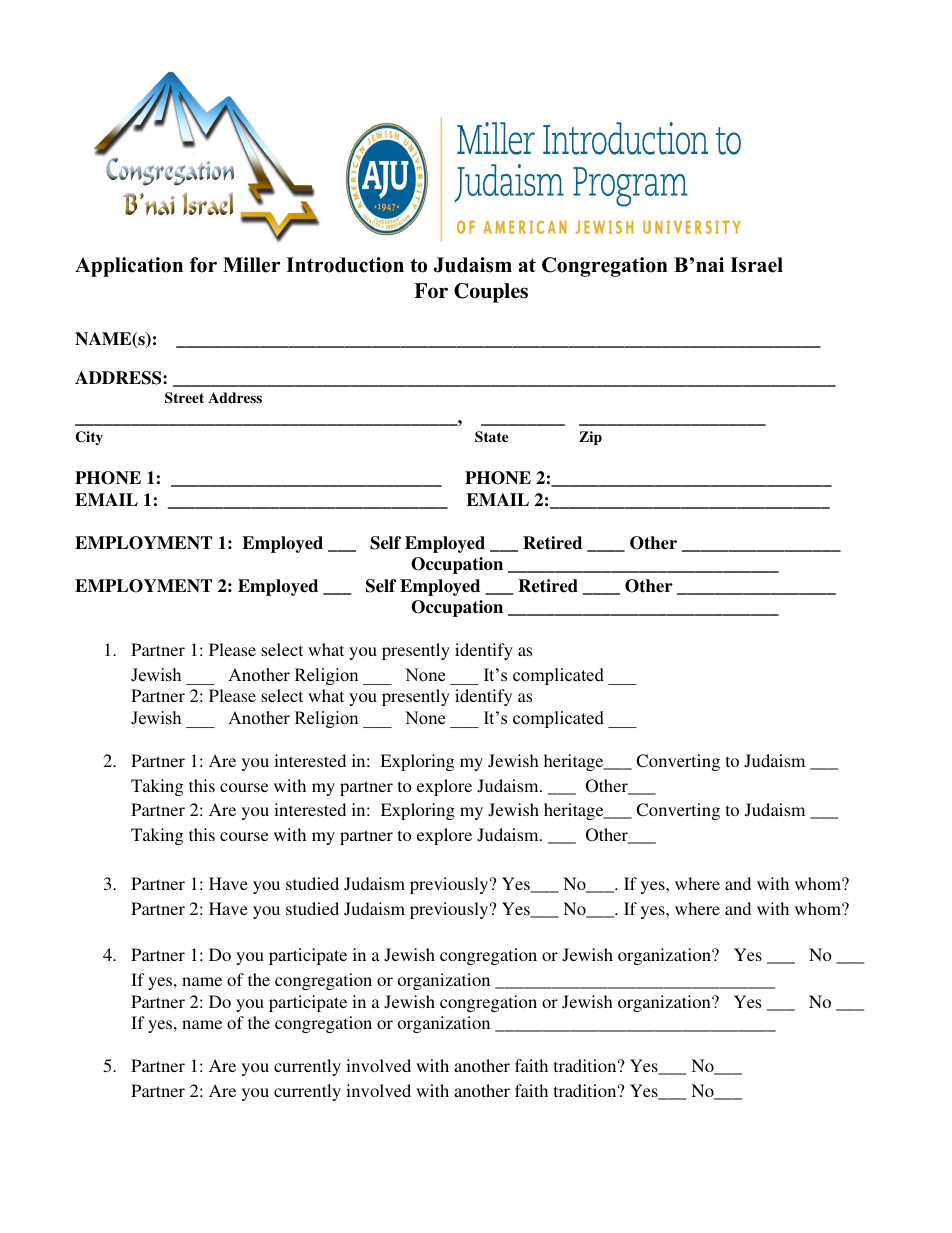  I want to click on State, so click(491, 437).
